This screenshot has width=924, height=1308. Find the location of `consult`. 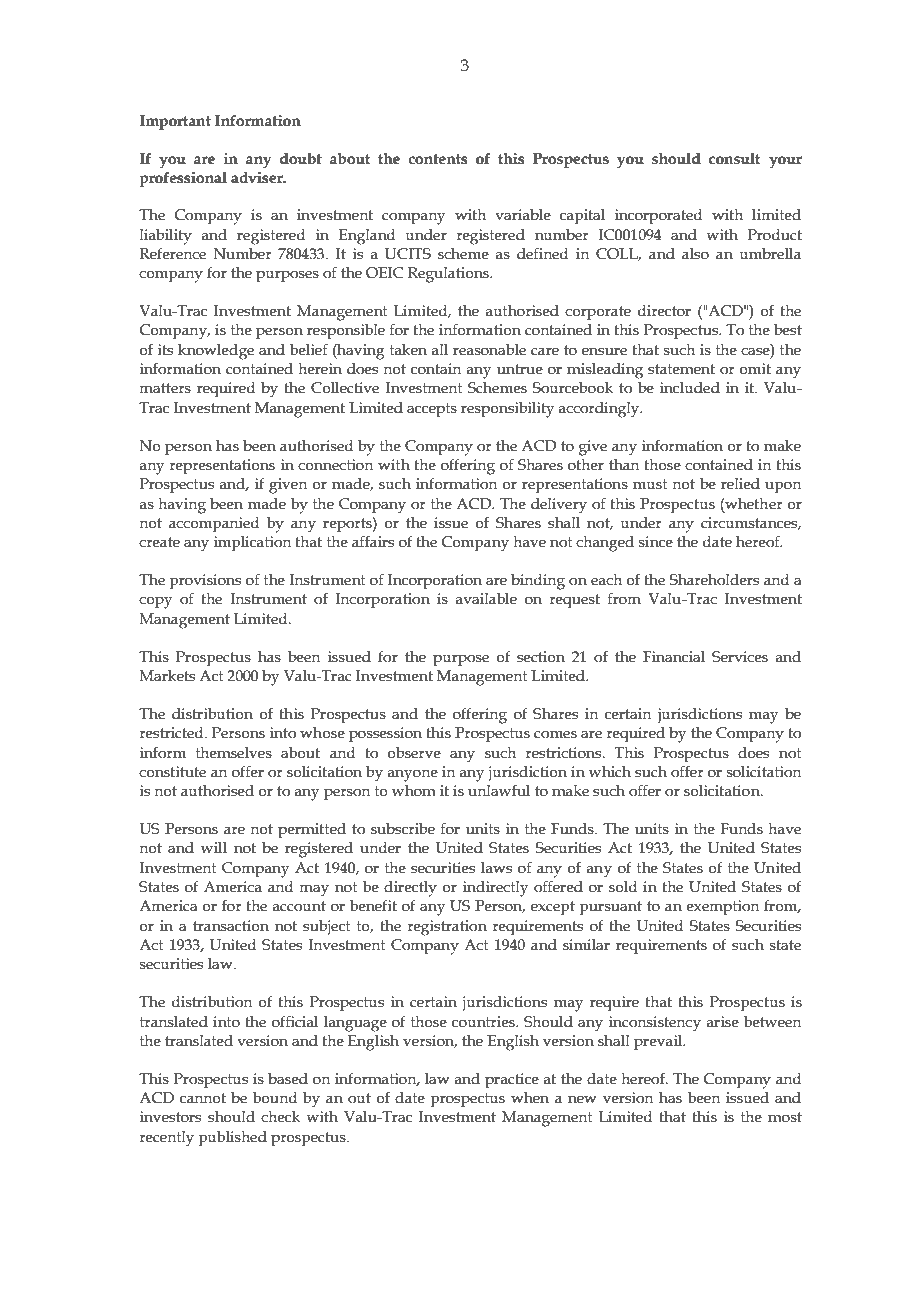

consult is located at coordinates (734, 159).
